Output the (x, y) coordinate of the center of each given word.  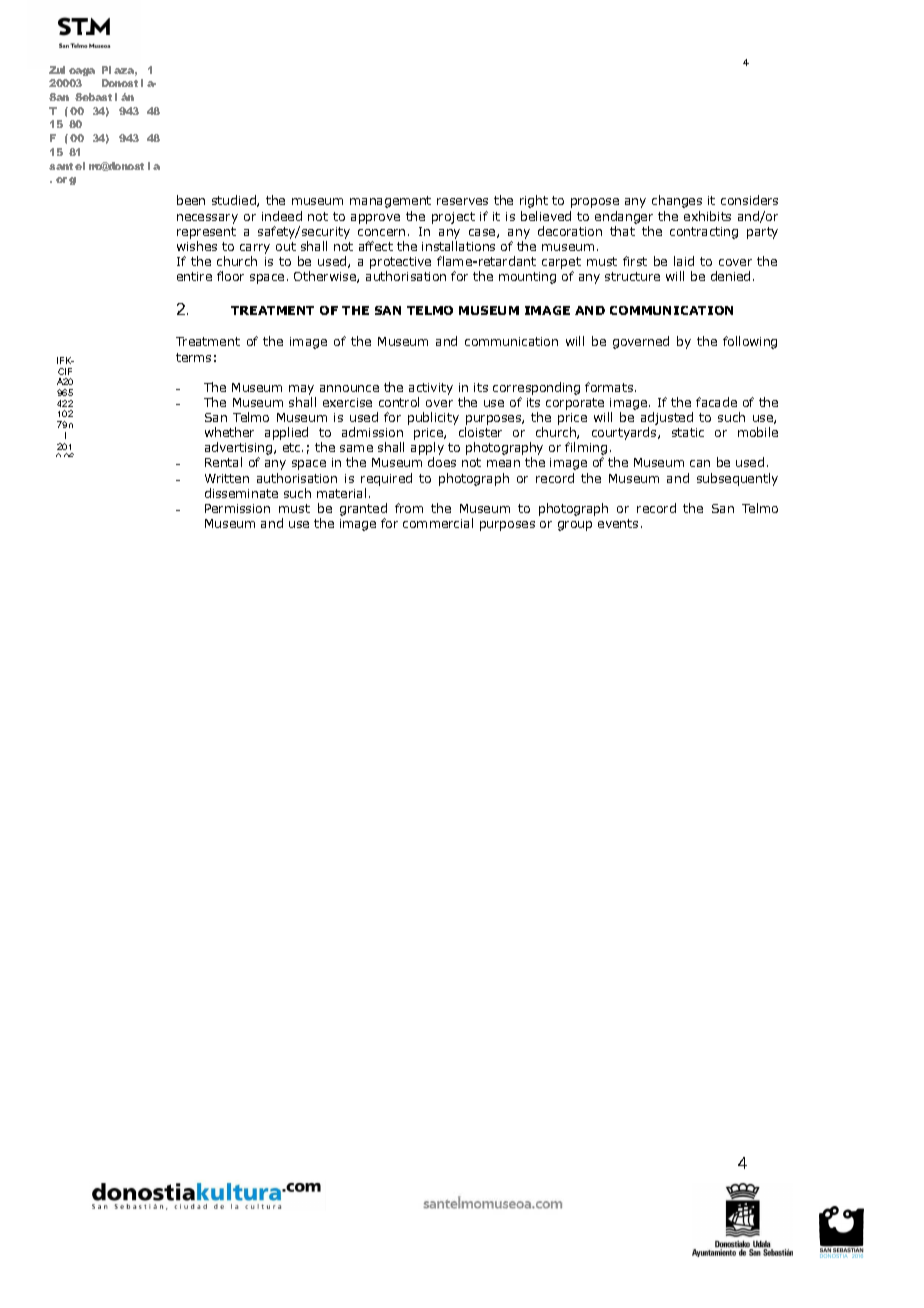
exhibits (707, 216)
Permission (237, 508)
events (618, 523)
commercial (438, 523)
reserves (462, 201)
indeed (282, 216)
